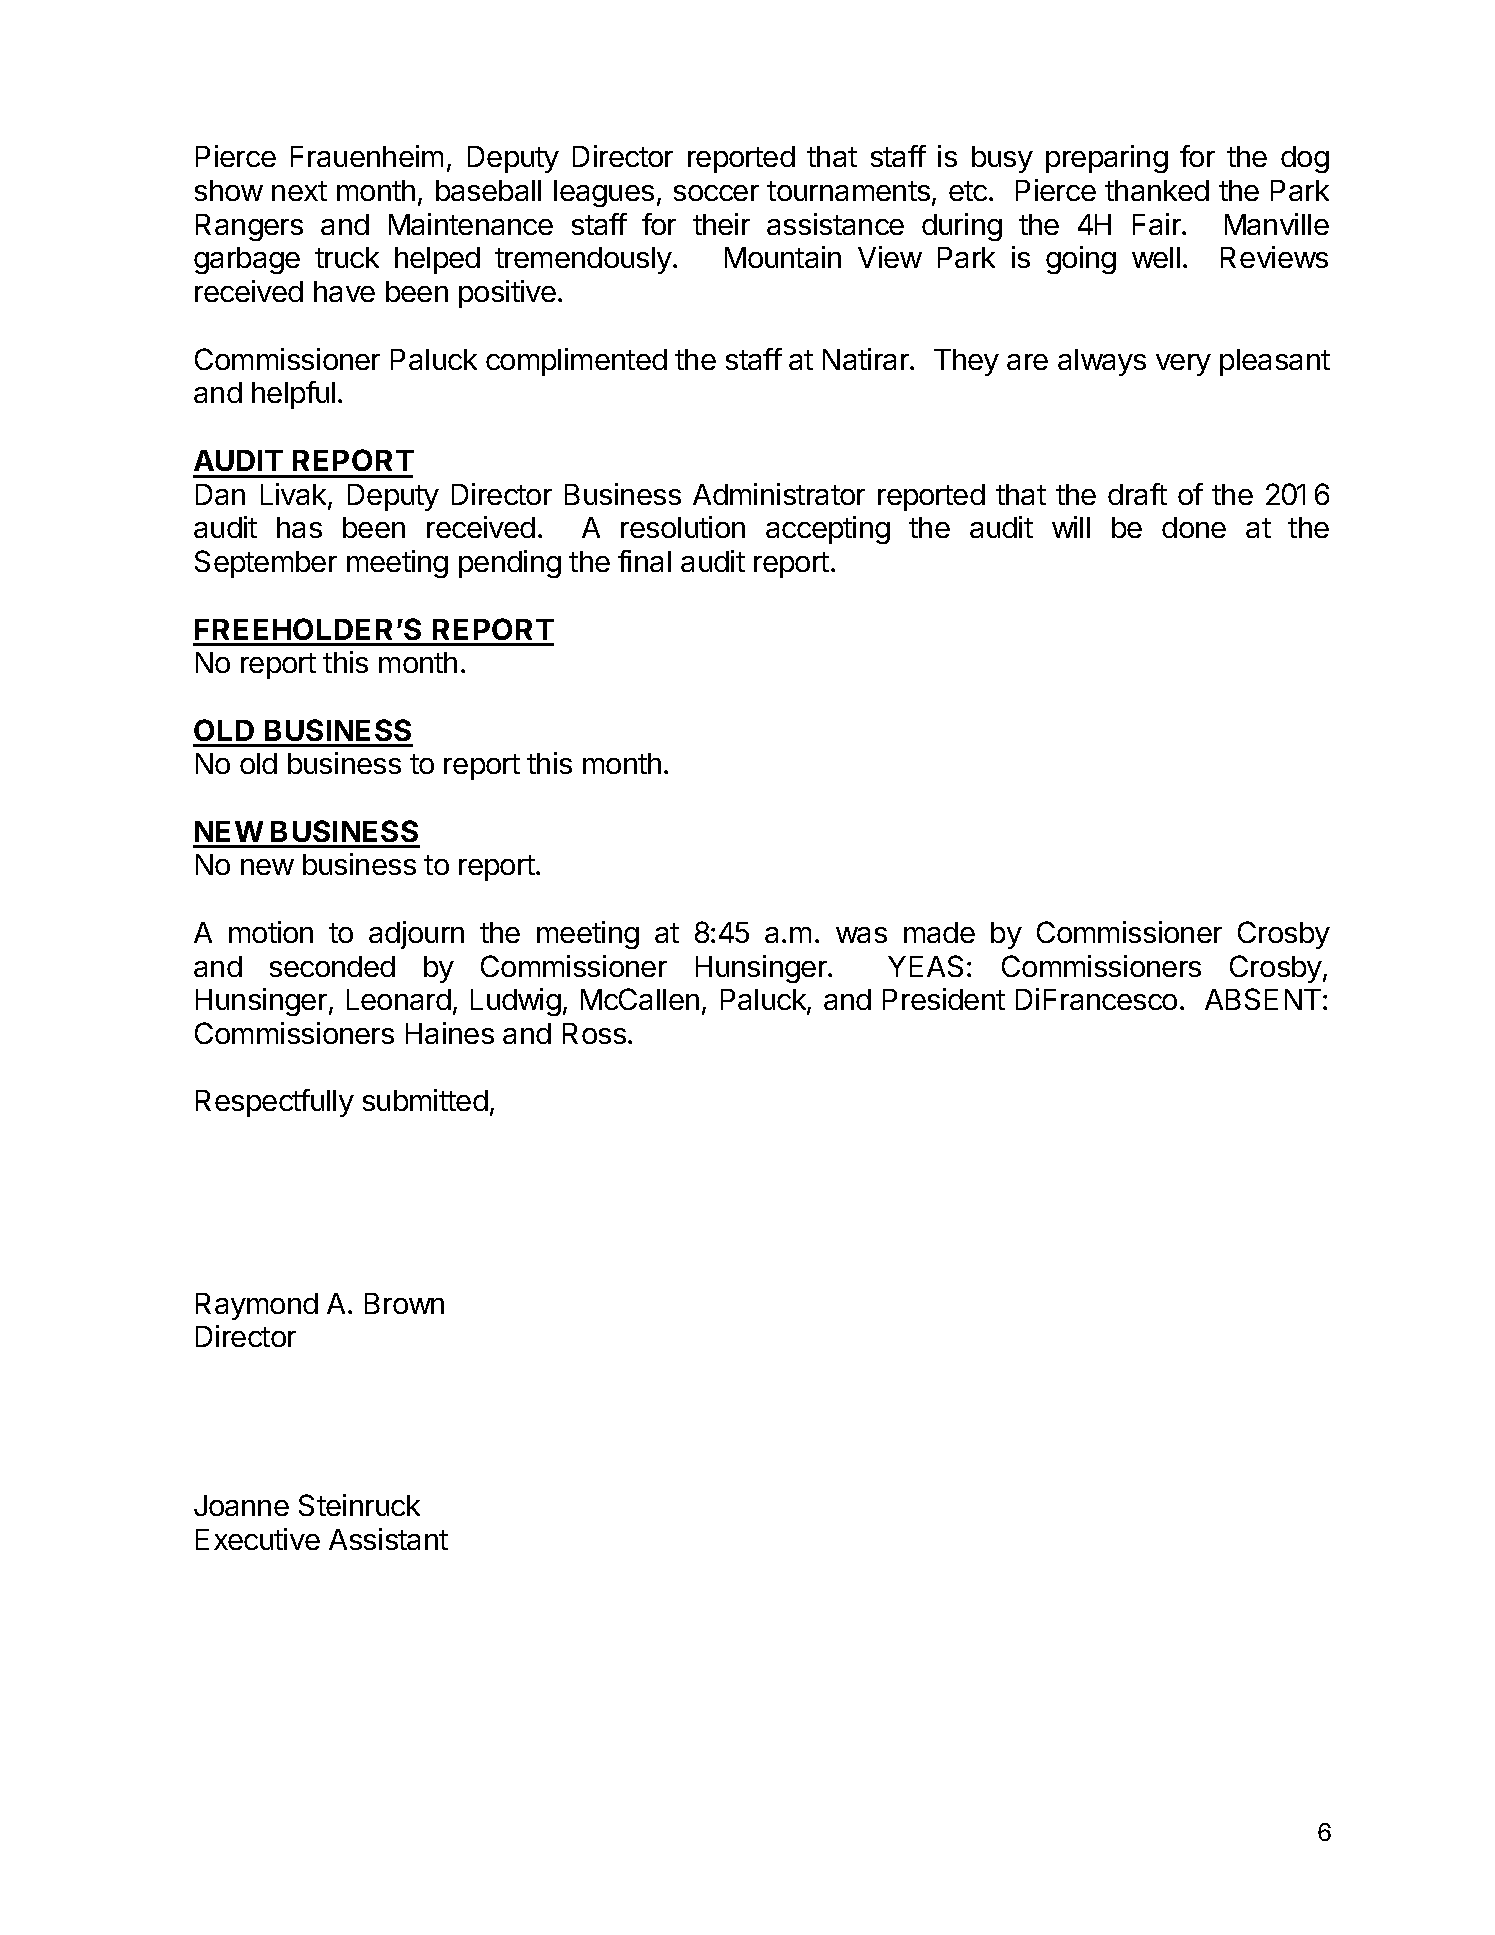 Image resolution: width=1495 pixels, height=1935 pixels. I want to click on done, so click(1194, 527).
